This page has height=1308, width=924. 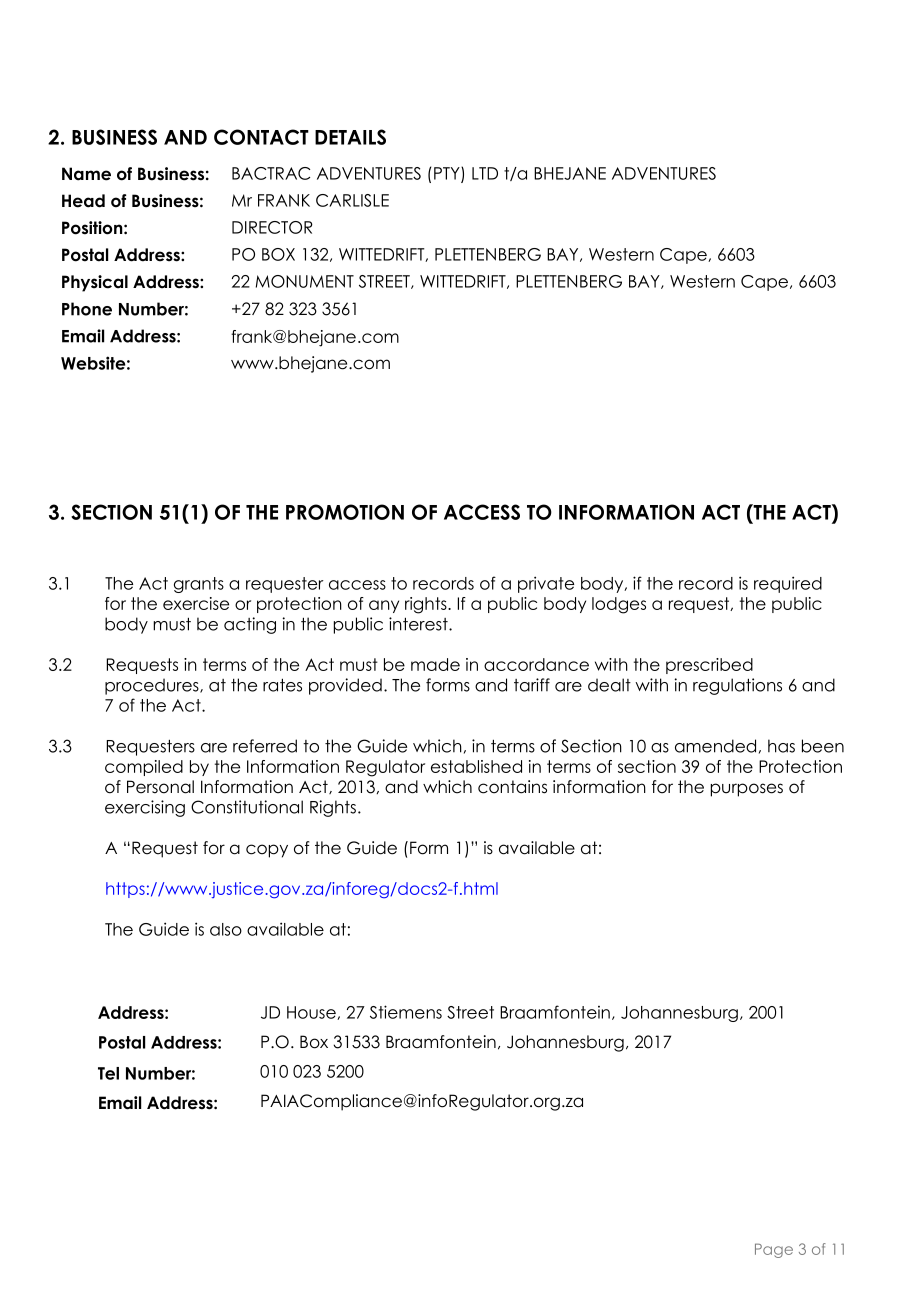 I want to click on Page, so click(x=774, y=1250).
